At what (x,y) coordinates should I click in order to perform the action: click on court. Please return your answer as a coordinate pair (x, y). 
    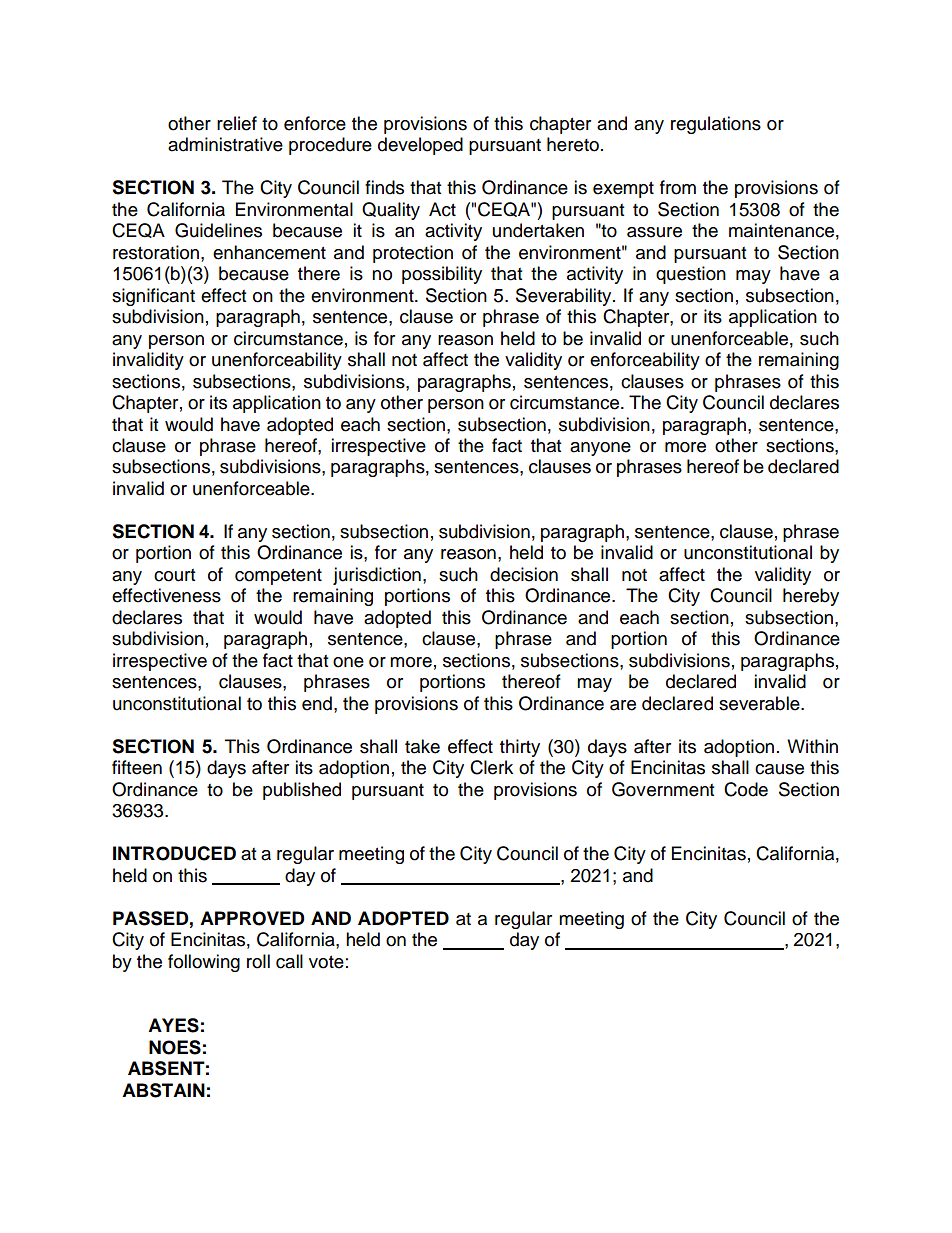
    Looking at the image, I should click on (174, 575).
